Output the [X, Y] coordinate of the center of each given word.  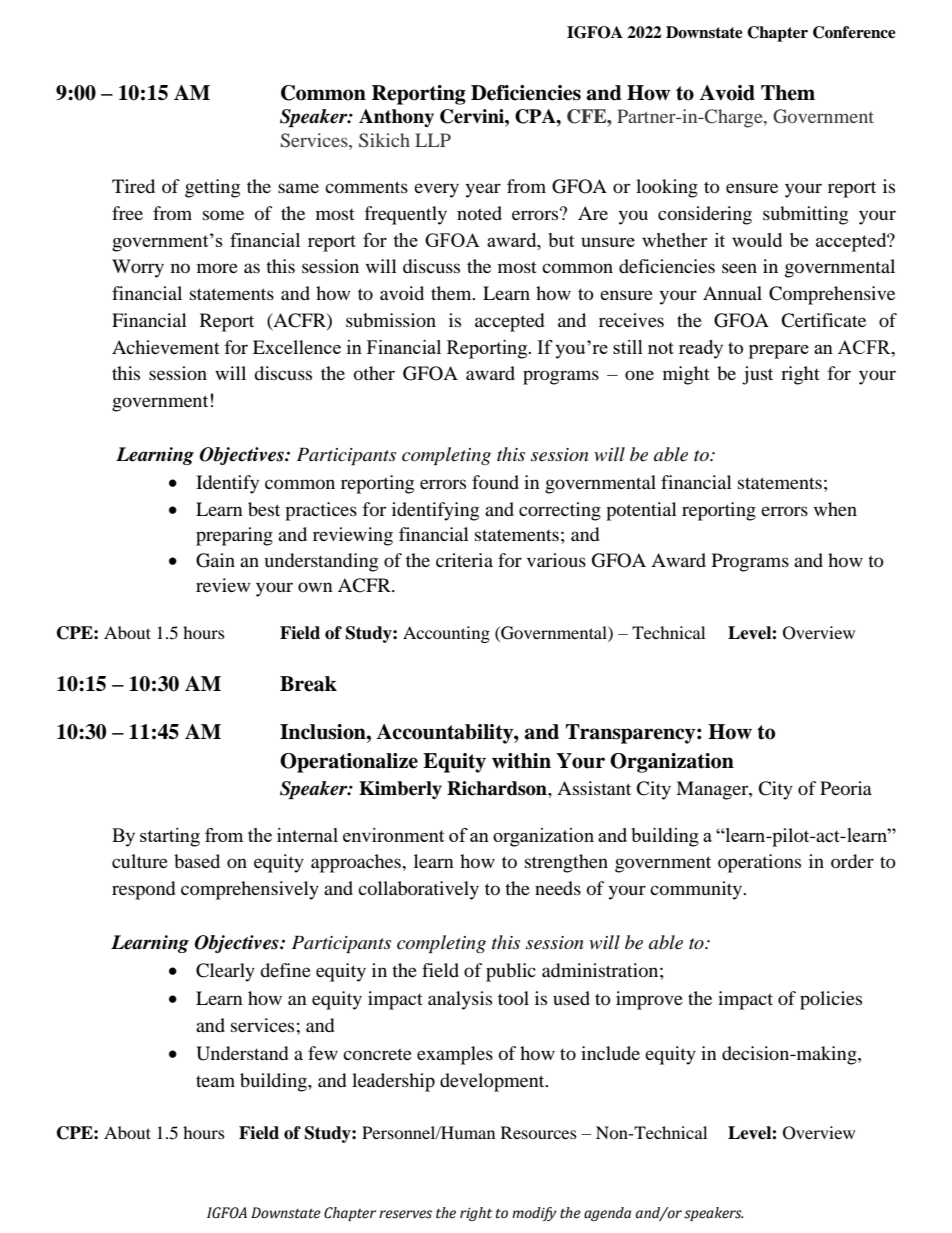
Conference [854, 32]
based [197, 861]
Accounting [446, 634]
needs [558, 888]
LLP [433, 140]
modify [534, 1214]
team [215, 1081]
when [835, 509]
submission [391, 320]
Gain [215, 560]
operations [759, 863]
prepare [779, 352]
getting [212, 188]
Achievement [166, 347]
